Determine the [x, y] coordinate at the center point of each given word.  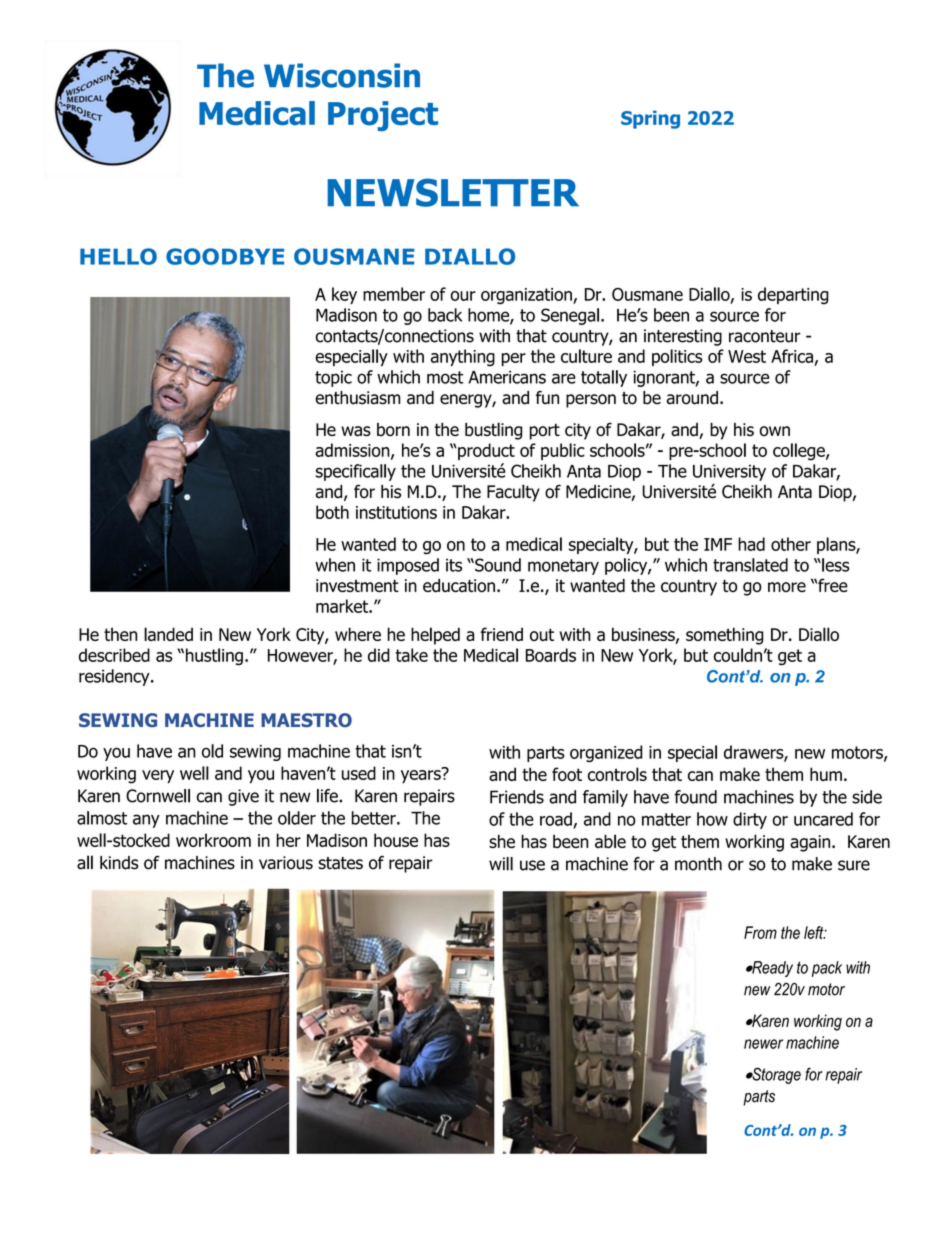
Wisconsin [342, 75]
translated [750, 565]
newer [763, 1044]
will [501, 864]
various [286, 863]
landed [168, 634]
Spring [650, 119]
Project [383, 116]
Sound [497, 565]
